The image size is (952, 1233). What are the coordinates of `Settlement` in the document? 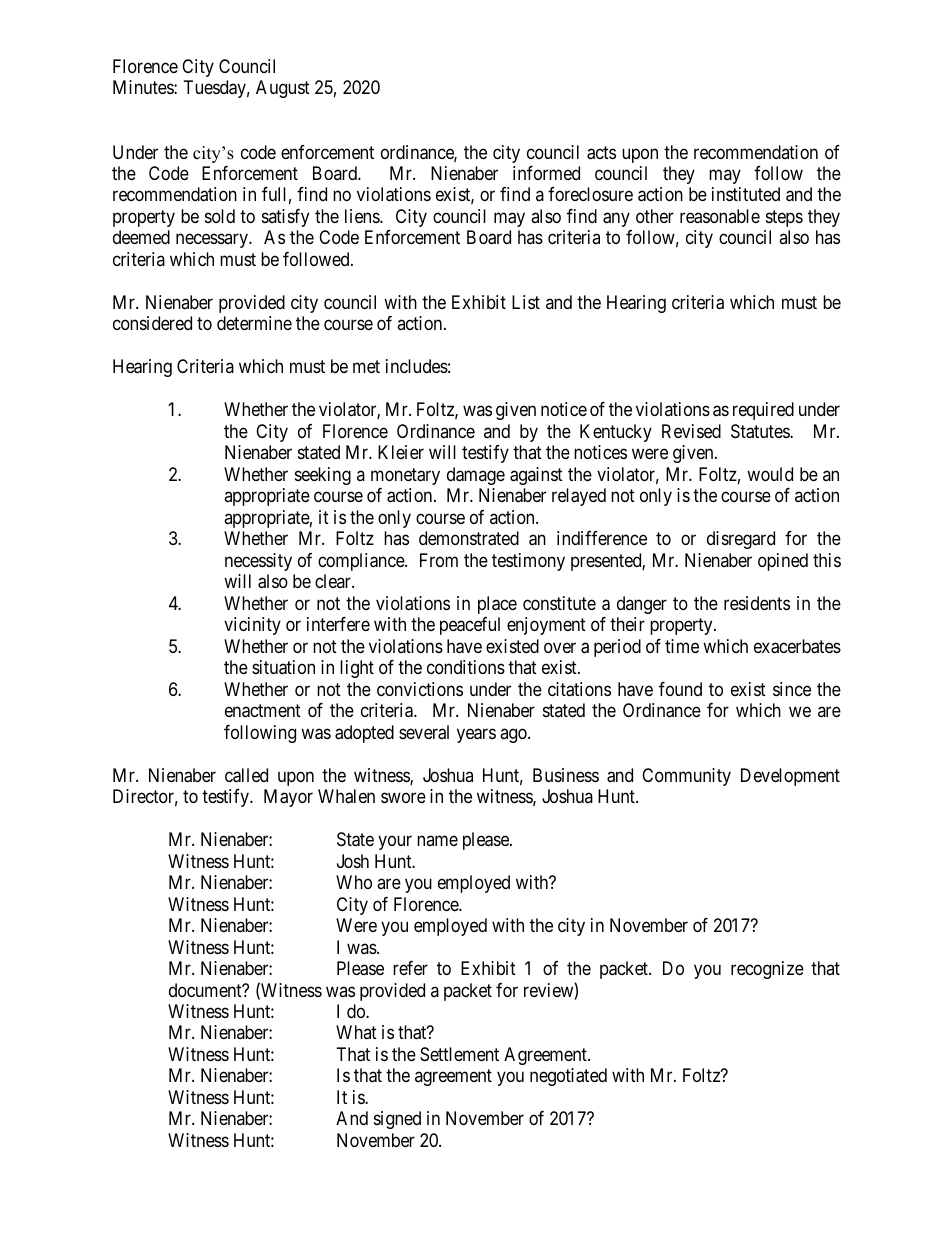 It's located at (459, 1054).
